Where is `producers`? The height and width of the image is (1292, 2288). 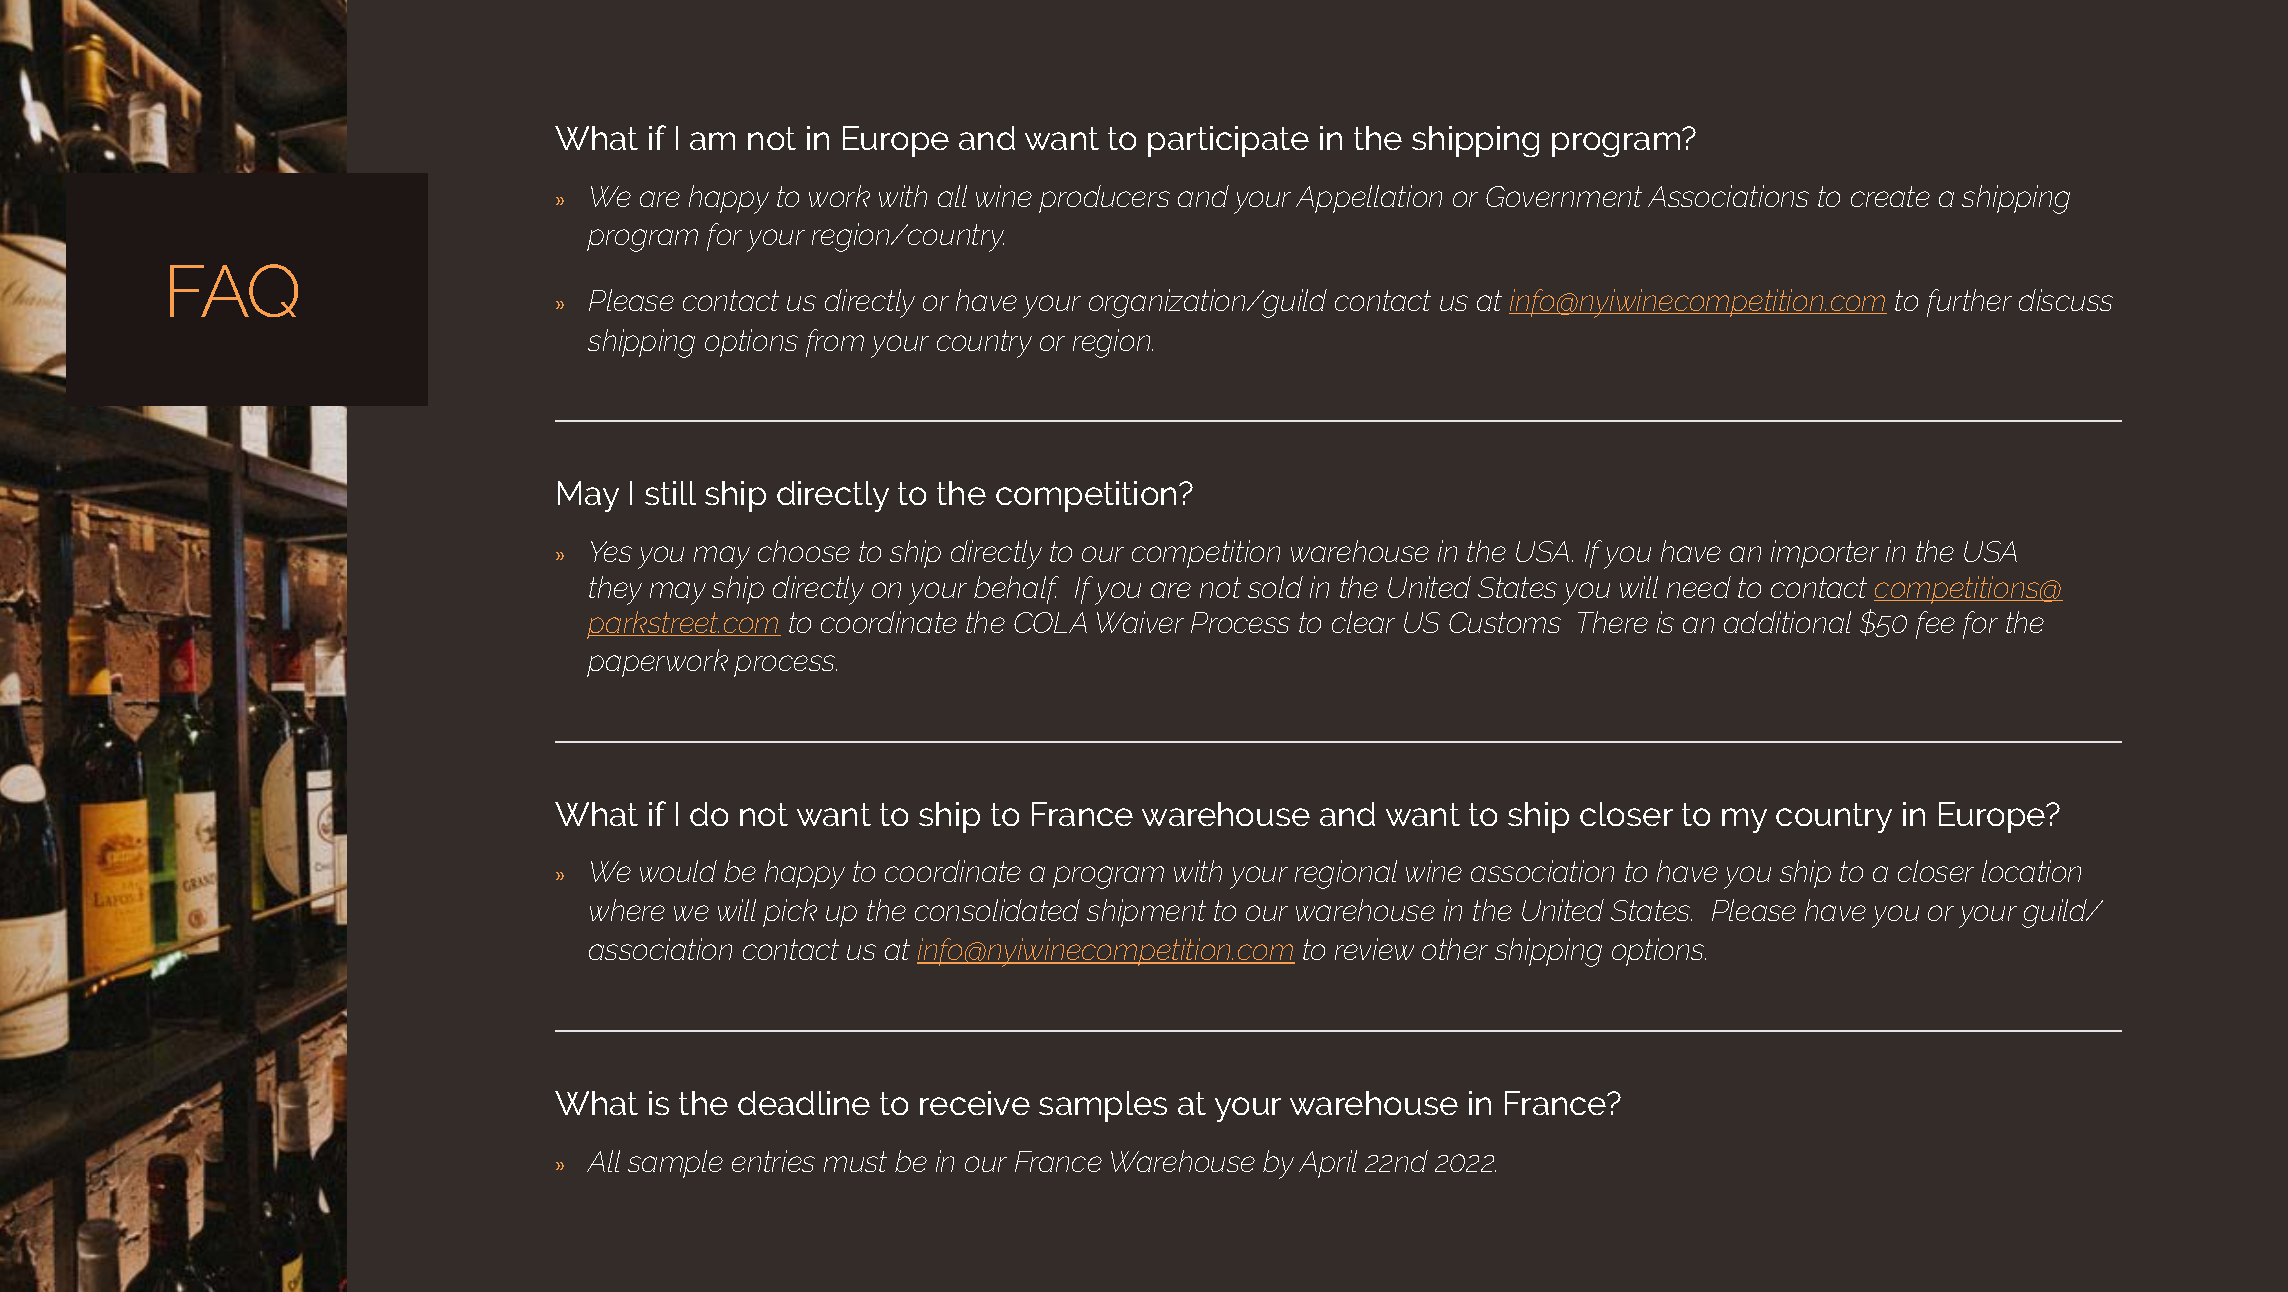 producers is located at coordinates (1104, 199).
